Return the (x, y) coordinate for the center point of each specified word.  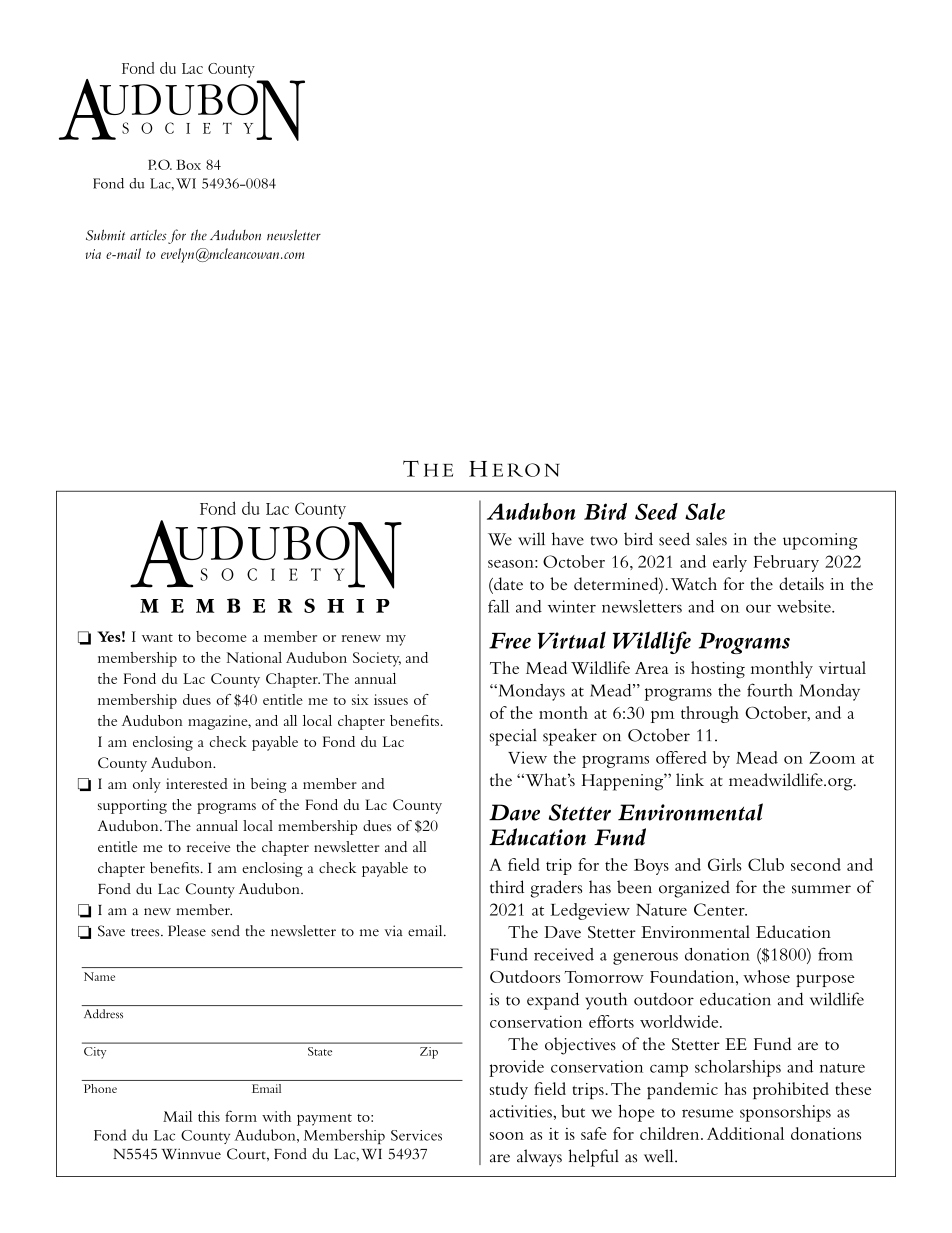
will (531, 538)
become (221, 636)
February (786, 563)
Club (766, 864)
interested (197, 783)
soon (507, 1136)
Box (188, 164)
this (209, 1116)
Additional (745, 1133)
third (507, 887)
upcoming (820, 541)
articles (148, 235)
